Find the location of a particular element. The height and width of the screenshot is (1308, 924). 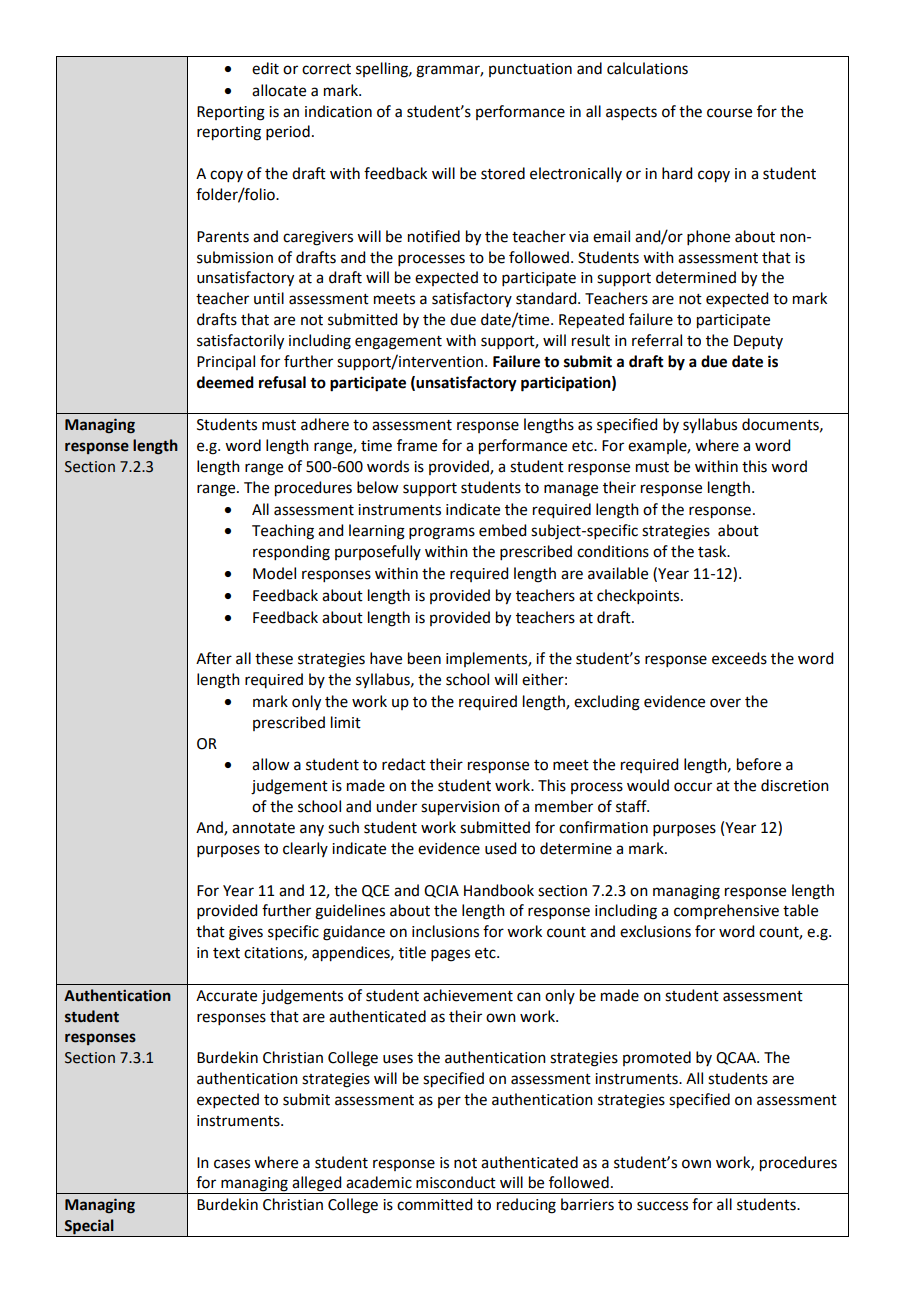

been is located at coordinates (424, 658).
